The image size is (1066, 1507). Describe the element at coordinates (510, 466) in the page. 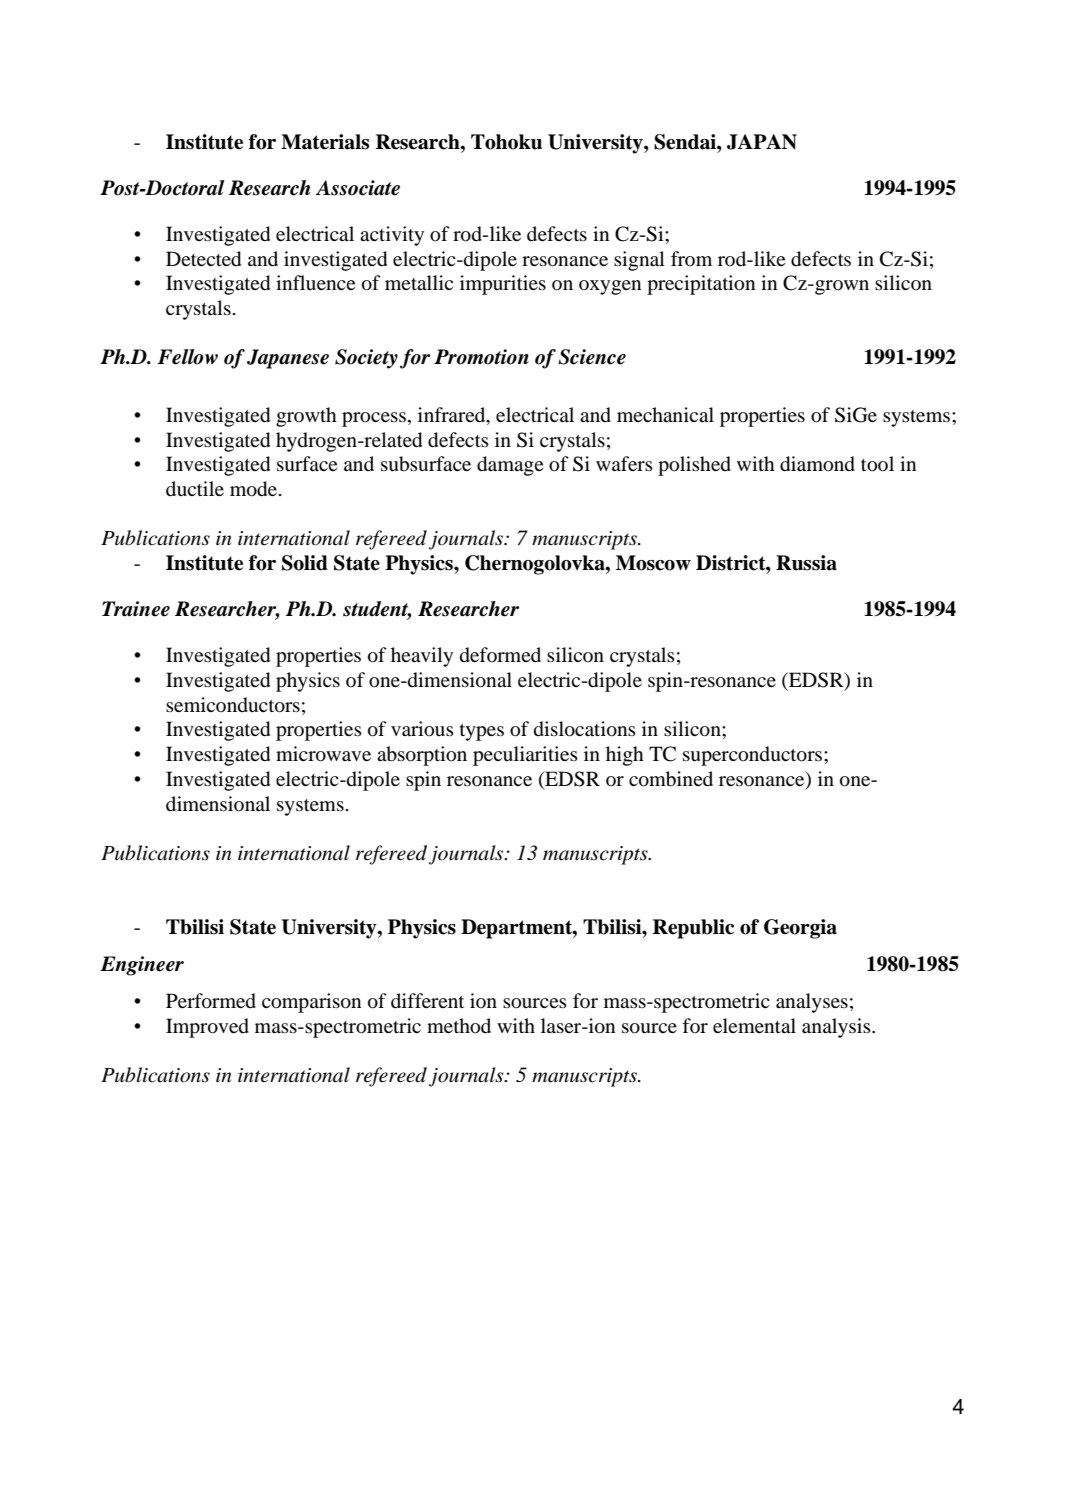

I see `damage` at that location.
